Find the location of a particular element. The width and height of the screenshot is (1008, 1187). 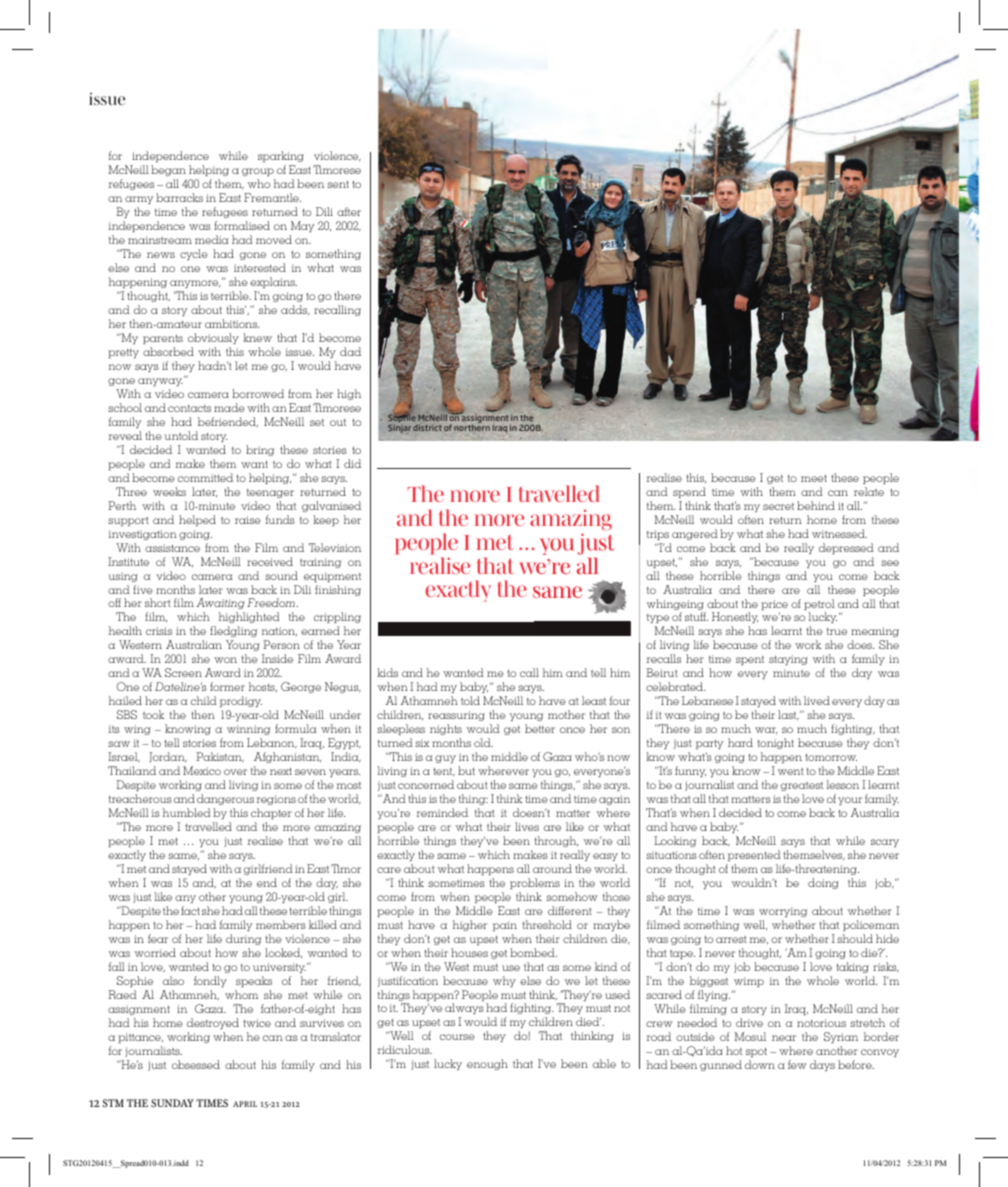

barracks is located at coordinates (179, 197).
